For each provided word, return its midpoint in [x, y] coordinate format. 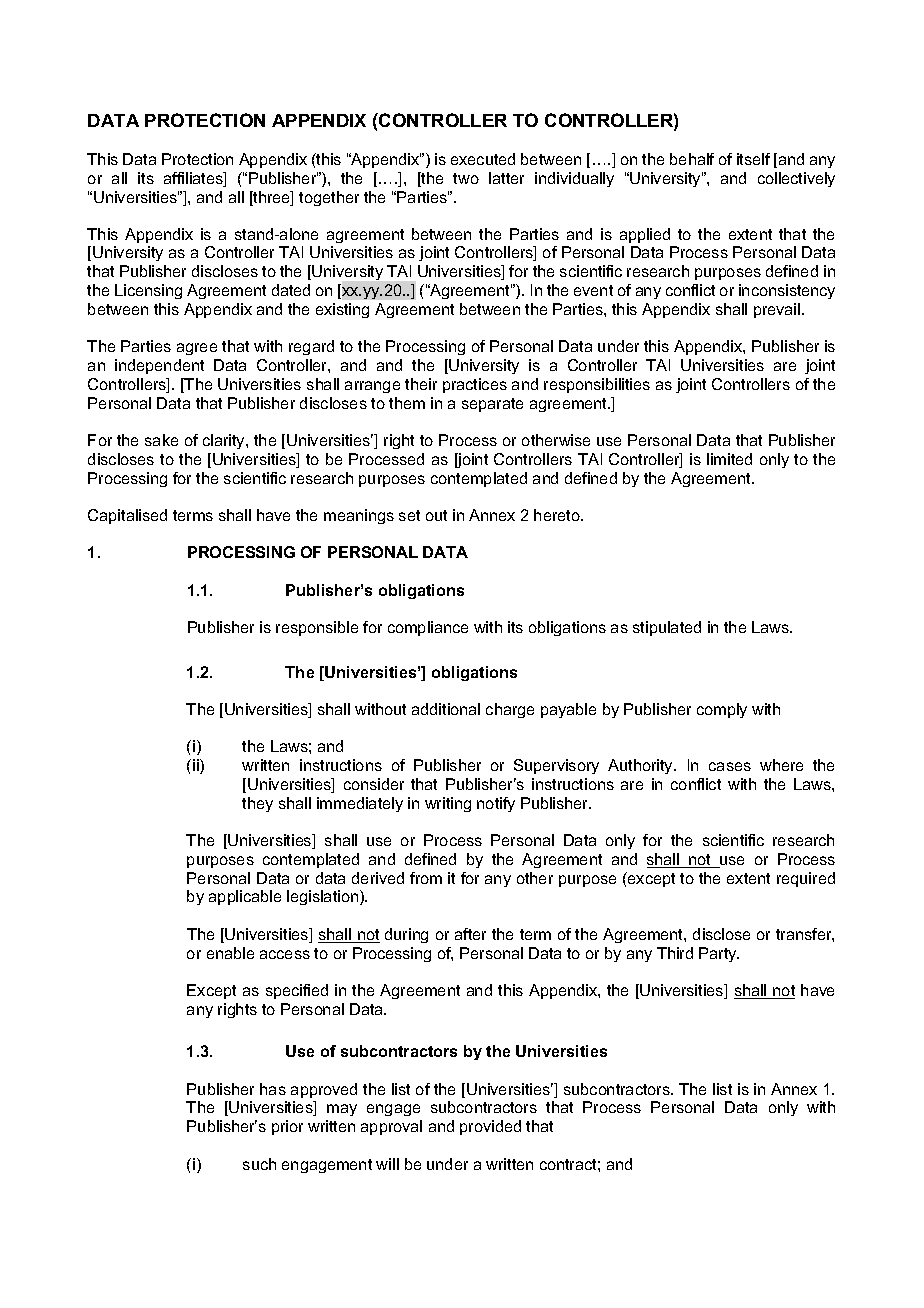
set [409, 515]
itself [753, 159]
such [259, 1164]
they [257, 804]
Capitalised [127, 516]
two [466, 178]
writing [448, 804]
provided [490, 1127]
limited [729, 459]
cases [730, 766]
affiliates [194, 179]
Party [719, 954]
